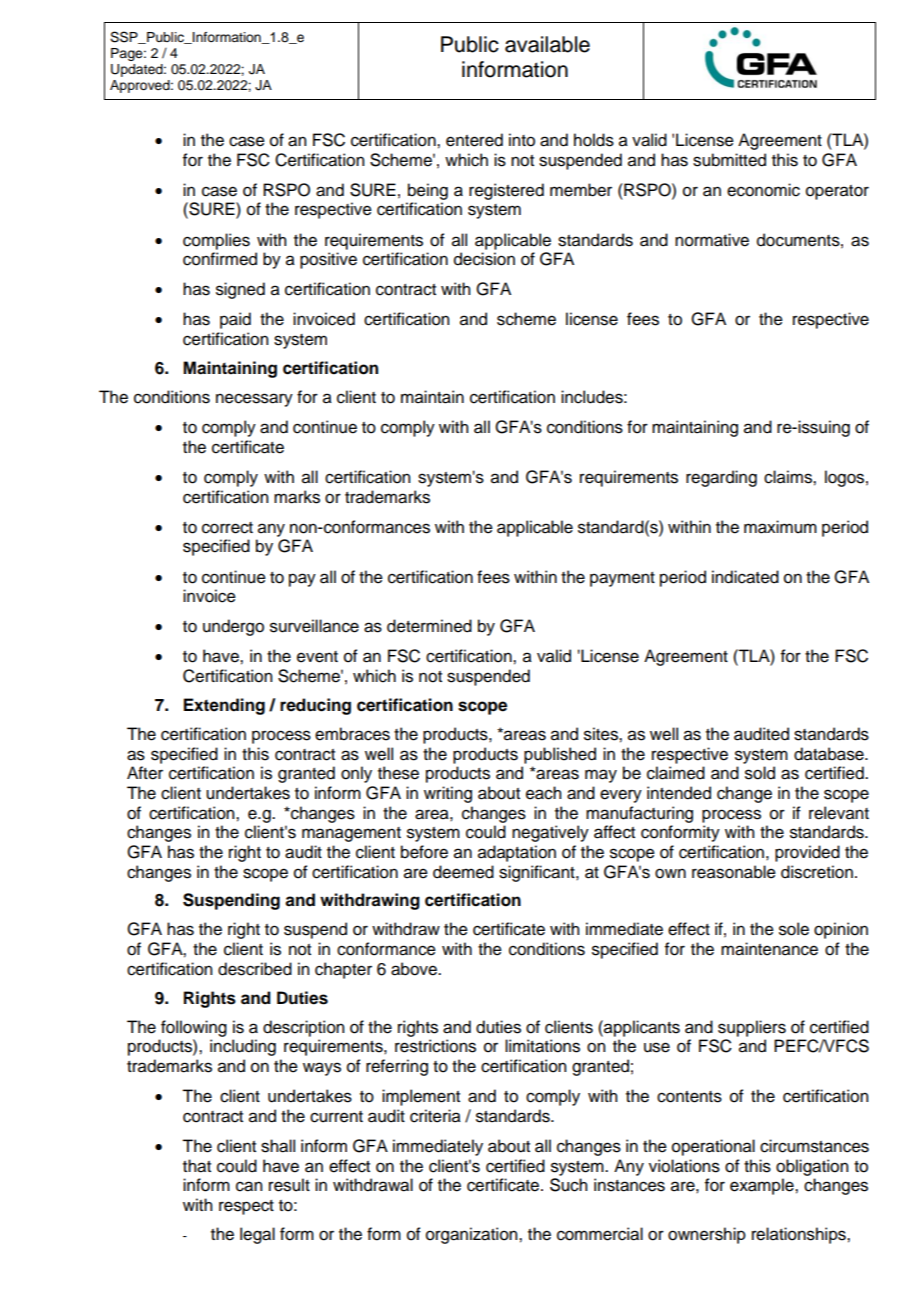 The image size is (924, 1308). Describe the element at coordinates (473, 1235) in the screenshot. I see `organization` at that location.
